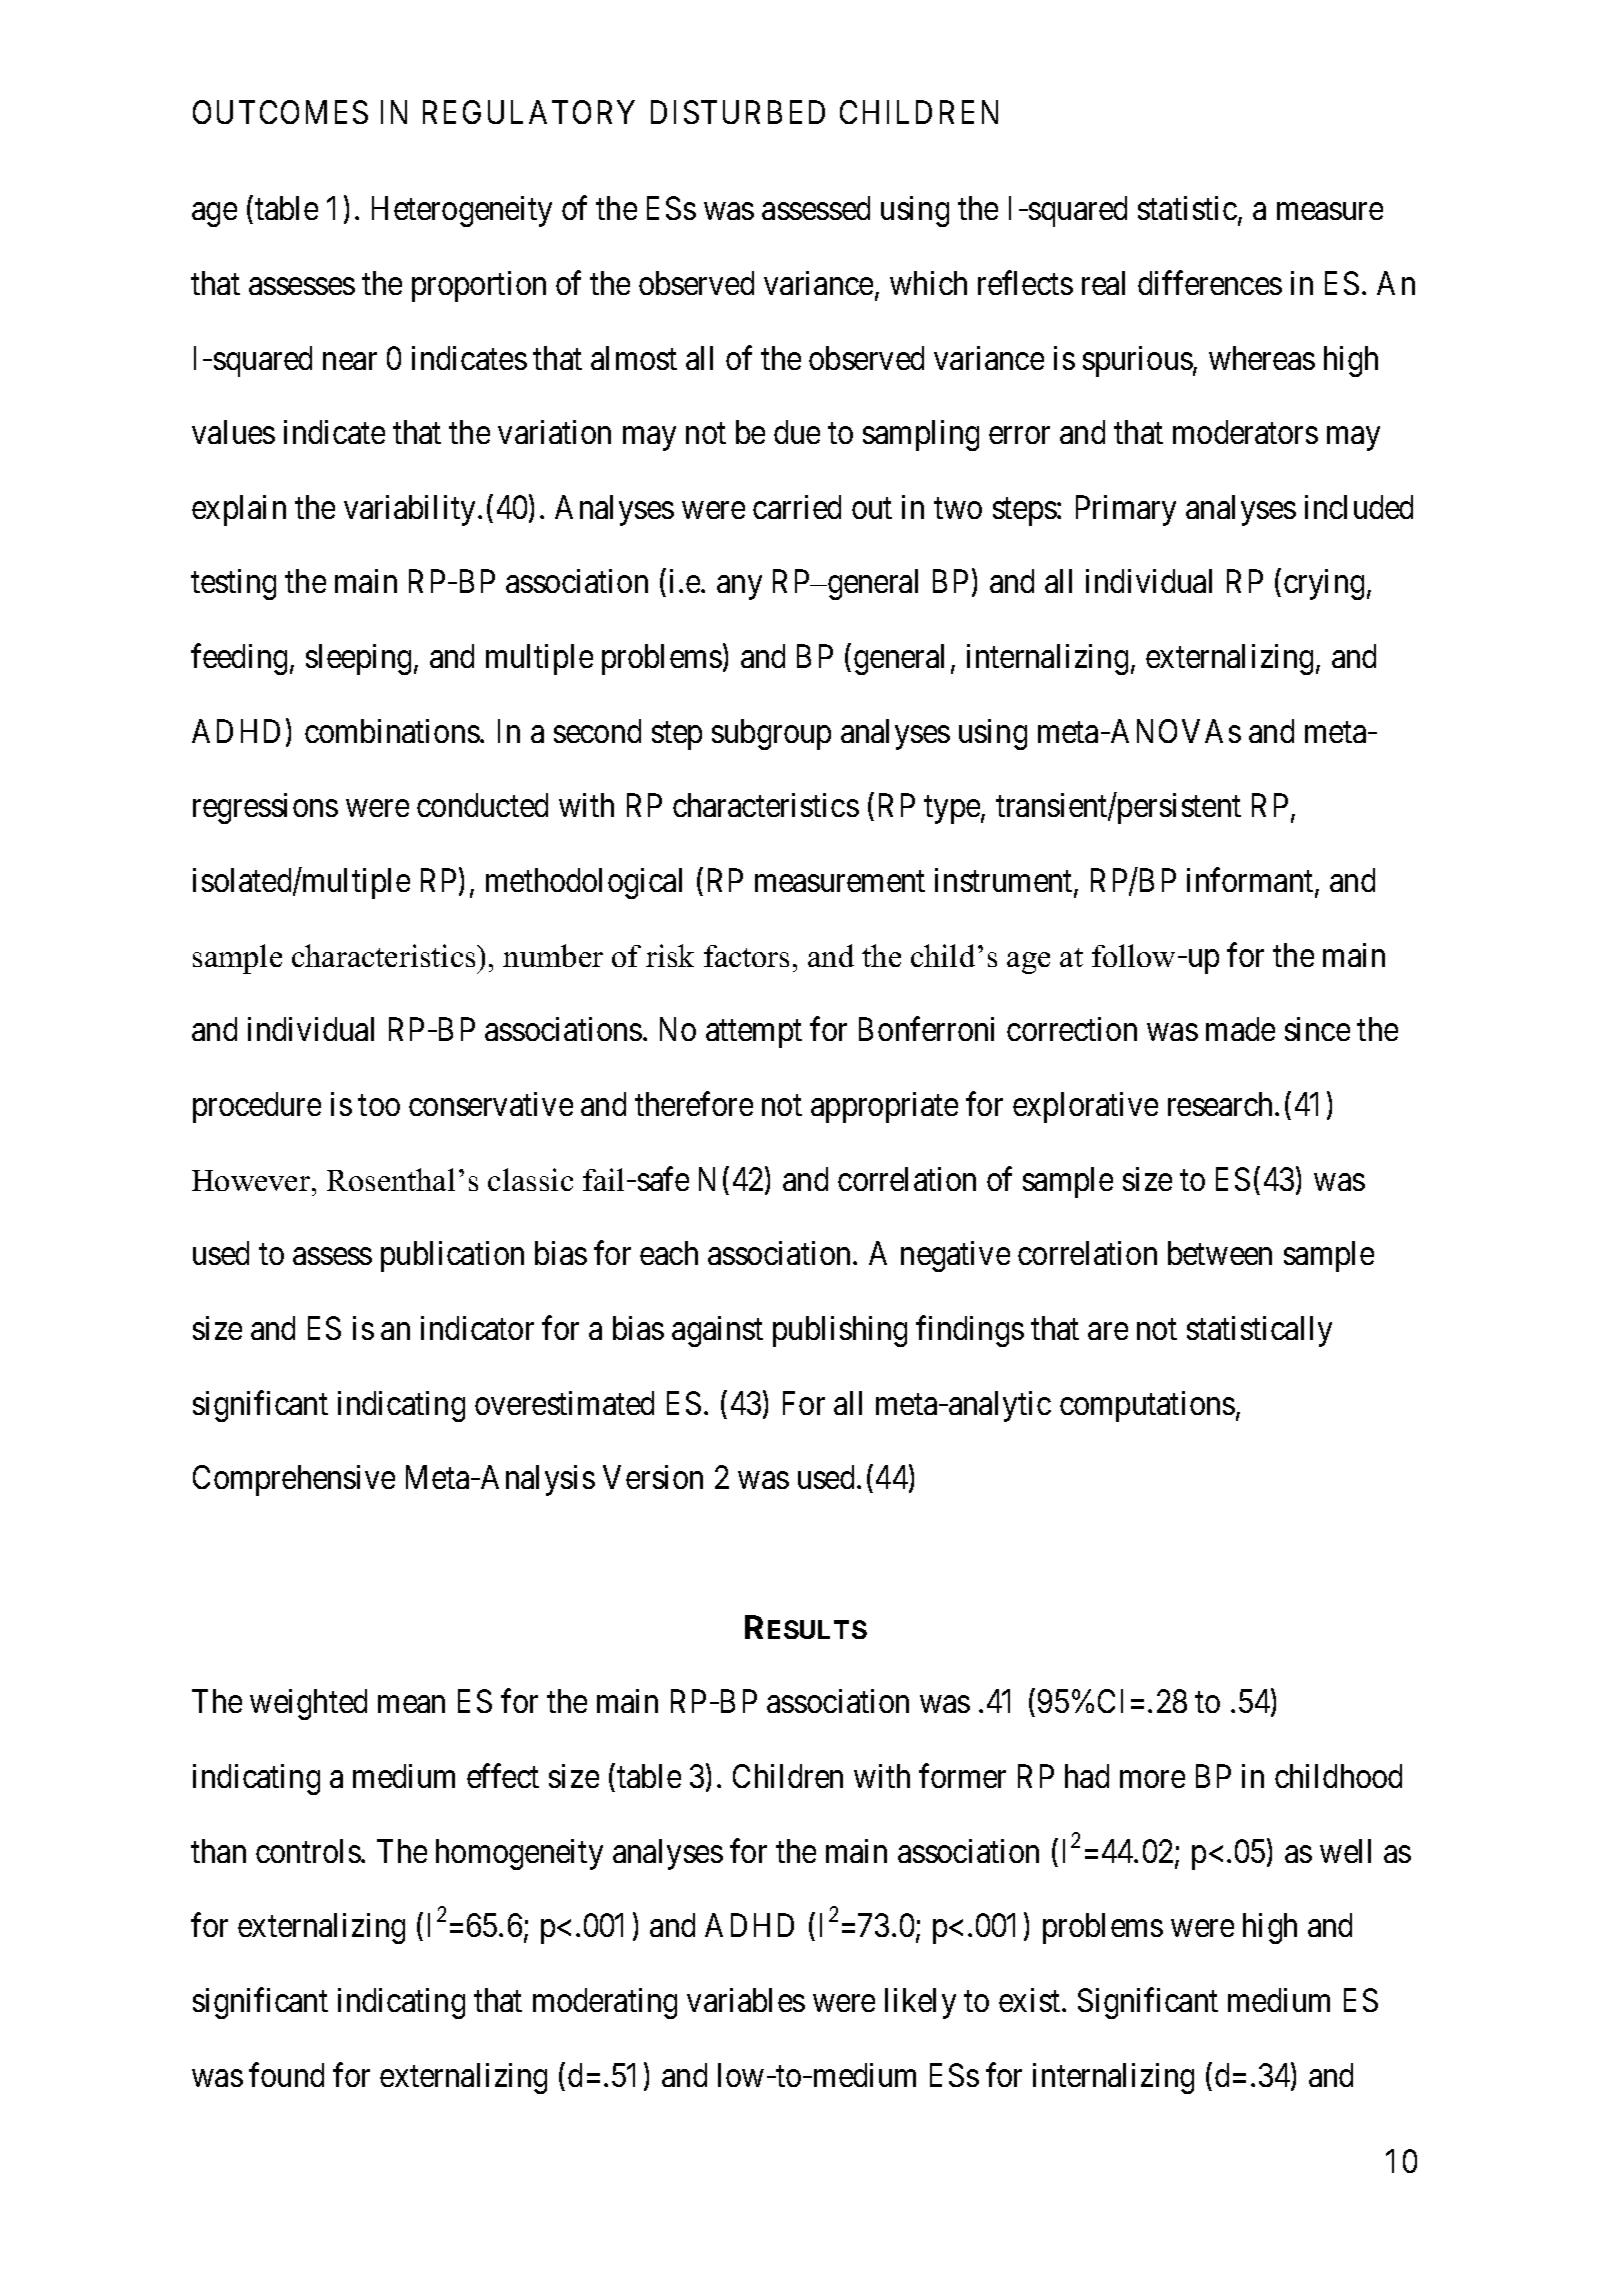  I want to click on computations, so click(1147, 1406).
